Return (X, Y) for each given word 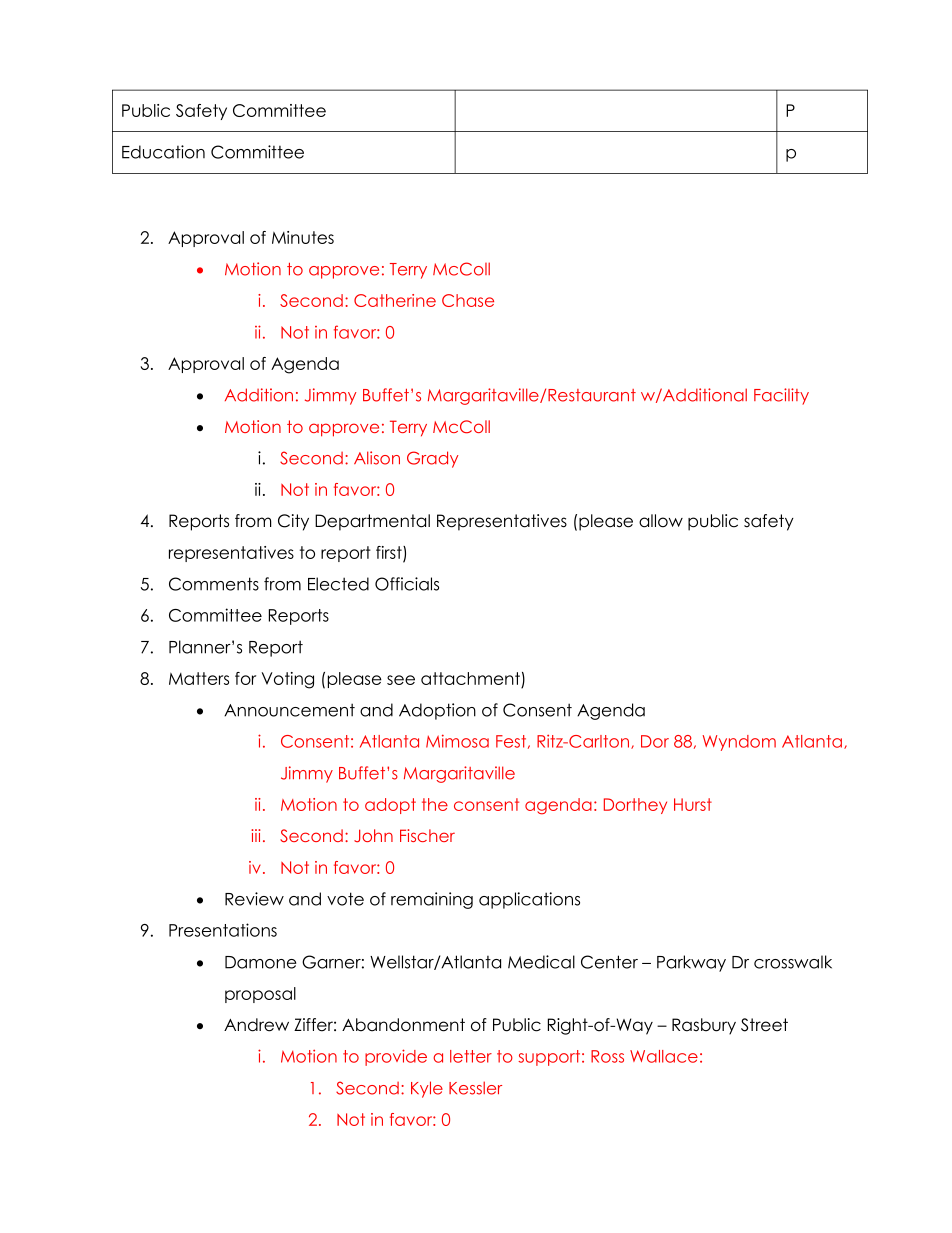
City (293, 522)
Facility (781, 396)
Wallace (664, 1056)
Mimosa (457, 741)
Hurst (693, 804)
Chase (468, 300)
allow (661, 521)
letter (471, 1056)
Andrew (256, 1025)
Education (163, 152)
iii (255, 835)
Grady (432, 459)
